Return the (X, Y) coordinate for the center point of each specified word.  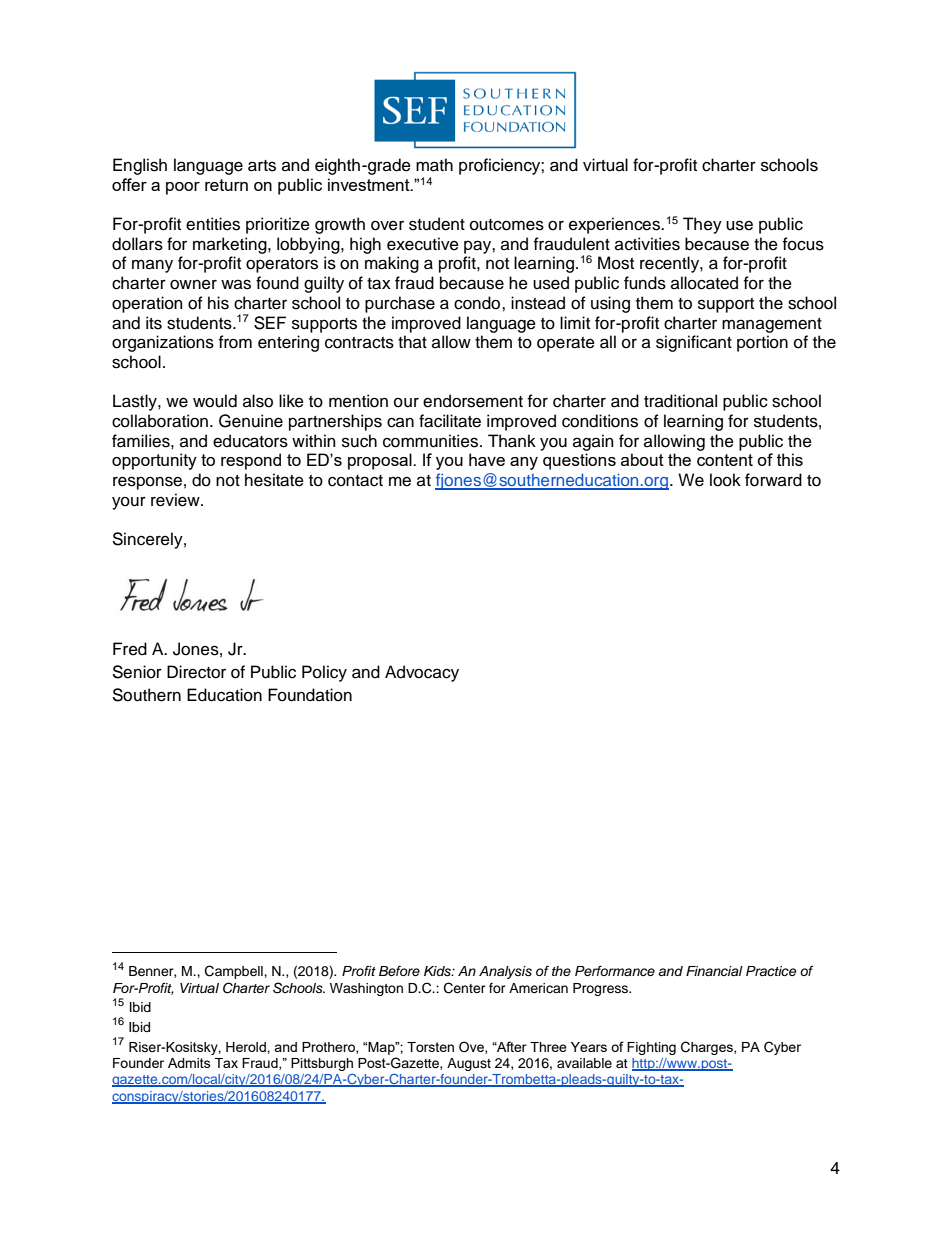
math (434, 165)
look (725, 480)
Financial (714, 971)
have (487, 459)
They (702, 225)
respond (251, 461)
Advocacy (422, 673)
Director (196, 672)
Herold (247, 1047)
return (226, 185)
